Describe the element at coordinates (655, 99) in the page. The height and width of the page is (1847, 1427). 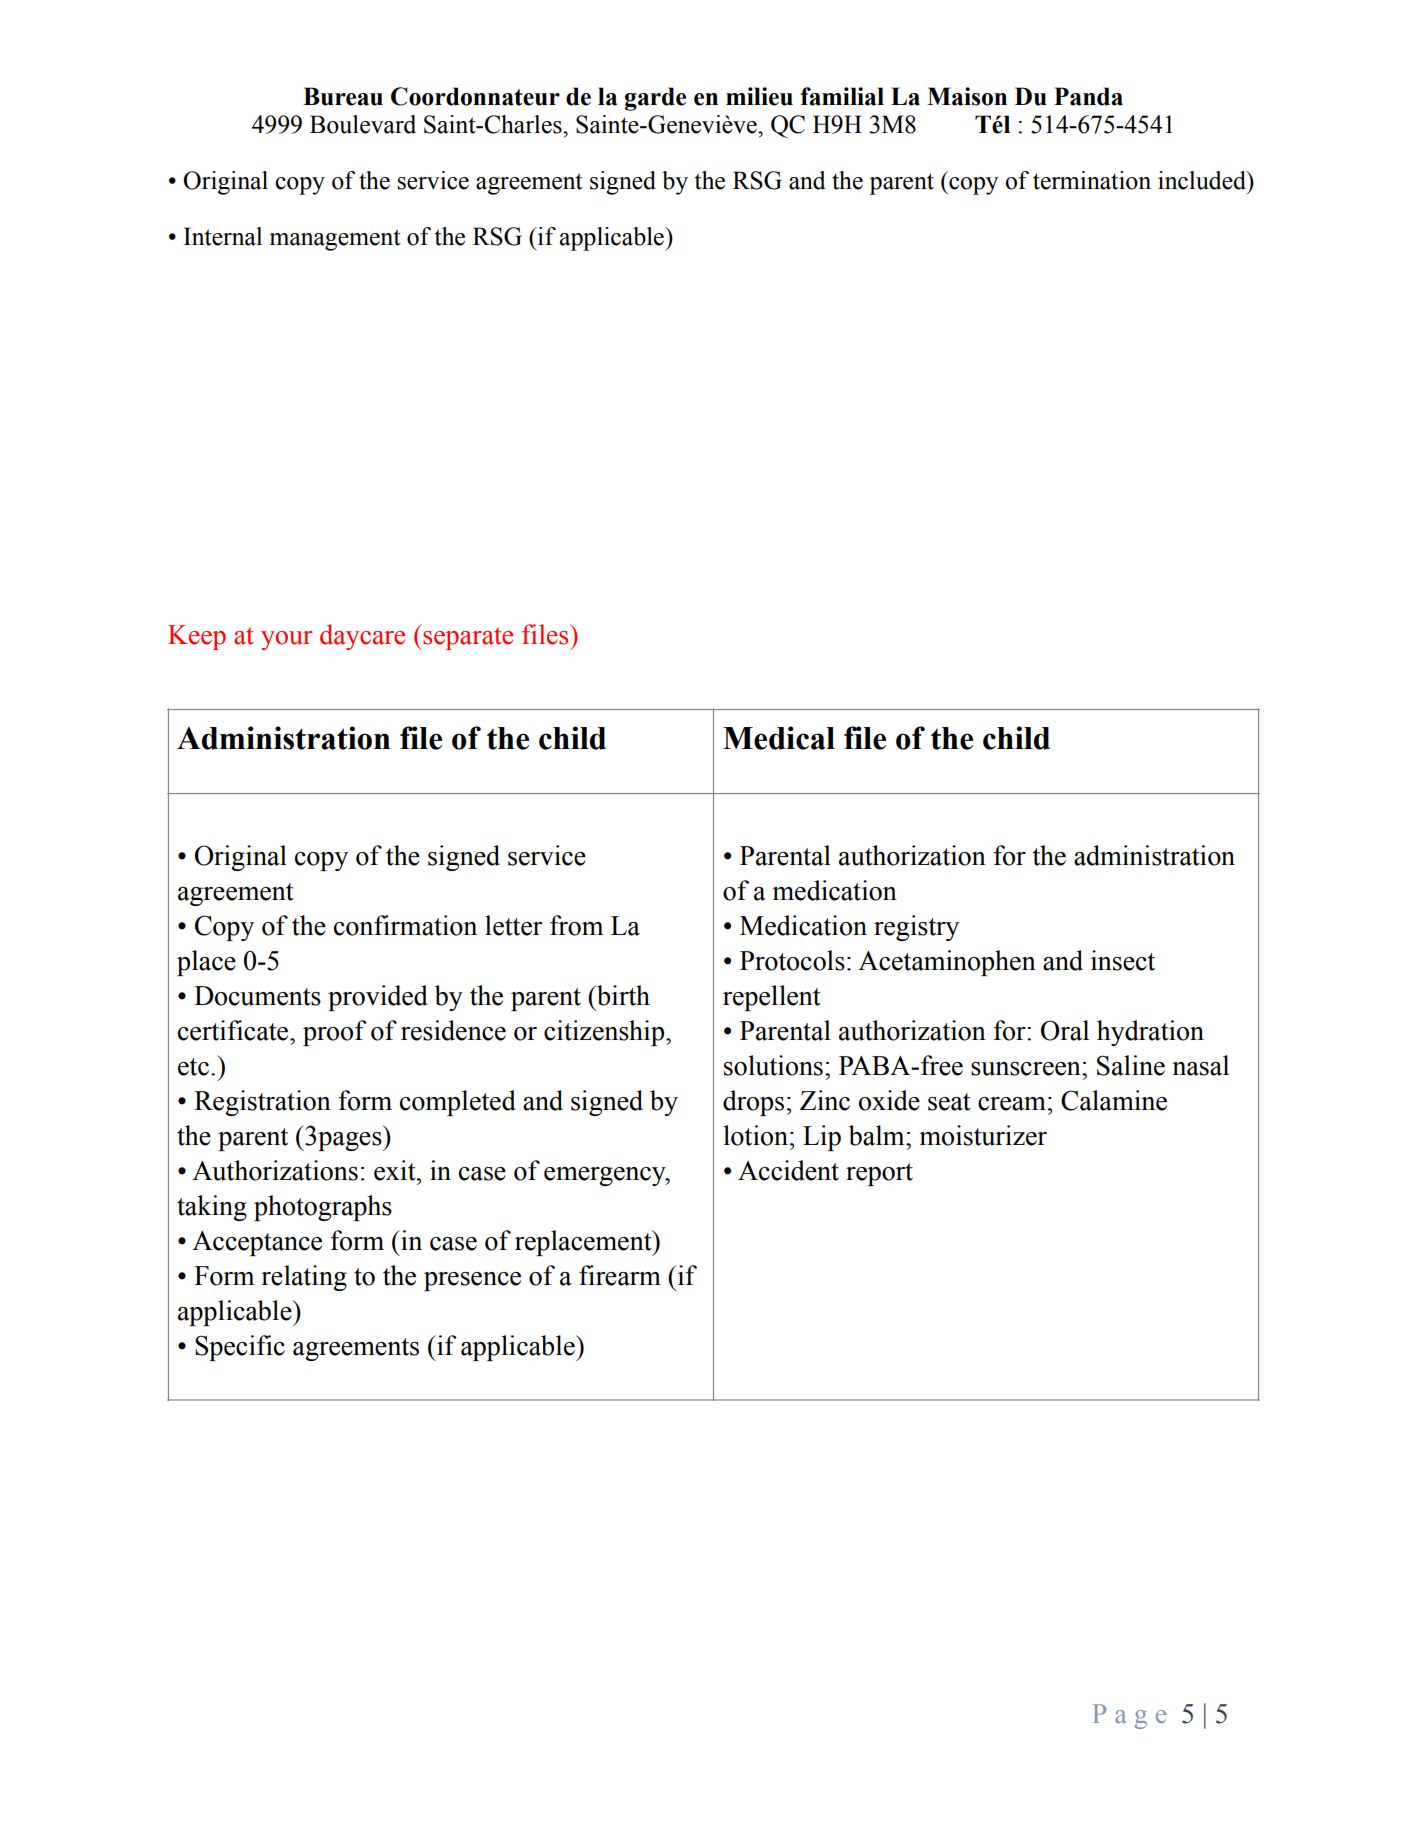
I see `garde` at that location.
